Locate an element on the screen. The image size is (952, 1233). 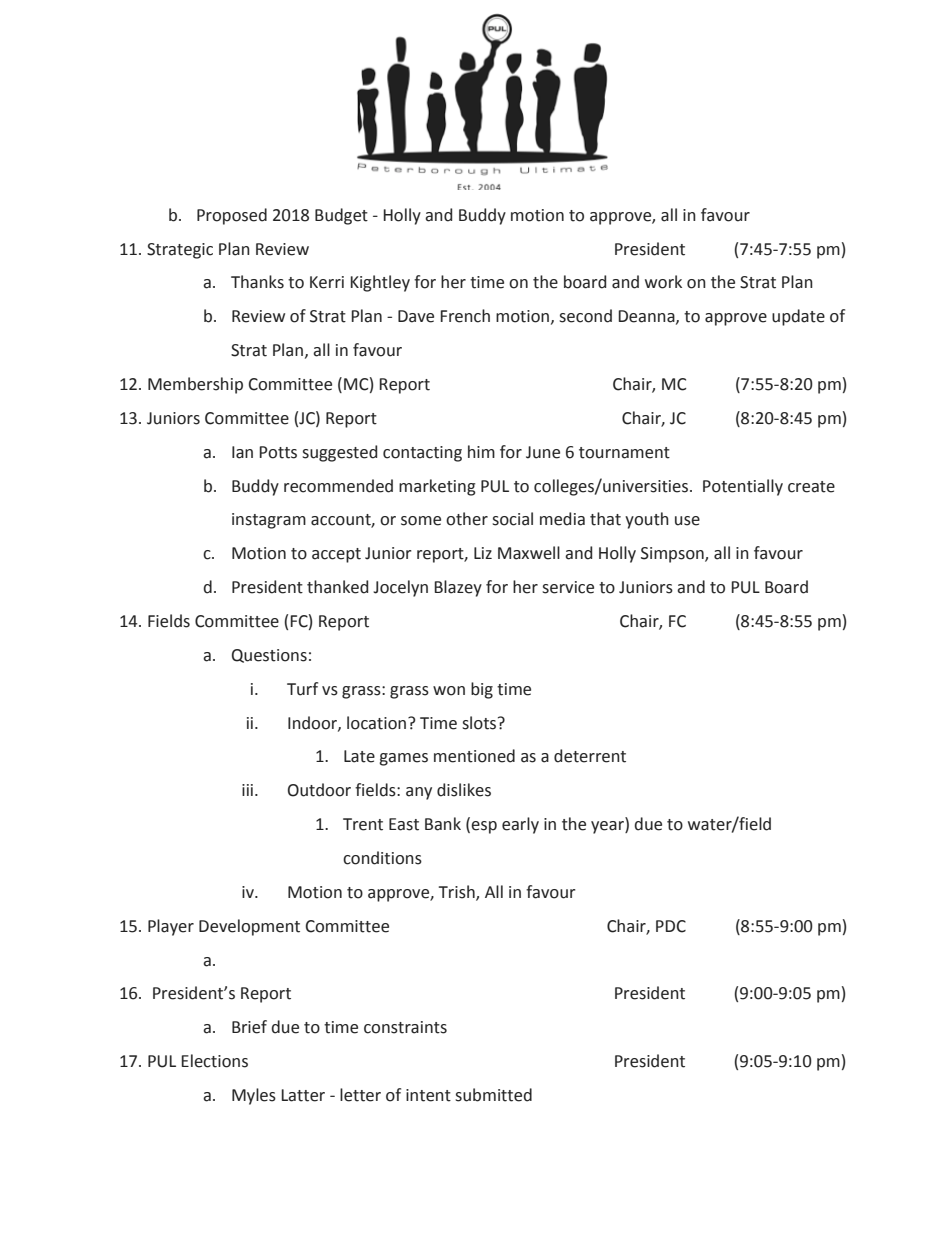
Questions is located at coordinates (269, 656).
